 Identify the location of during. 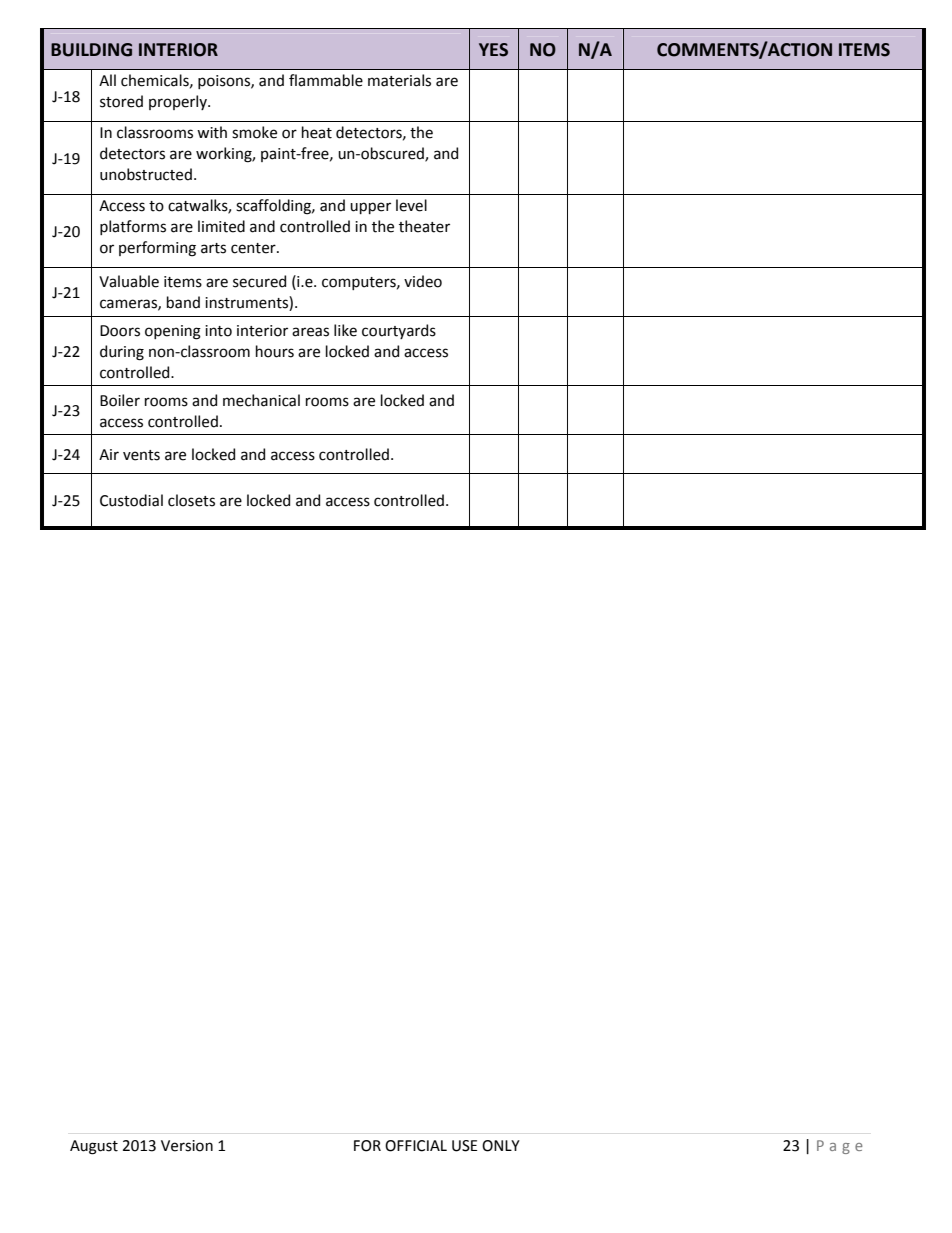
(122, 353).
